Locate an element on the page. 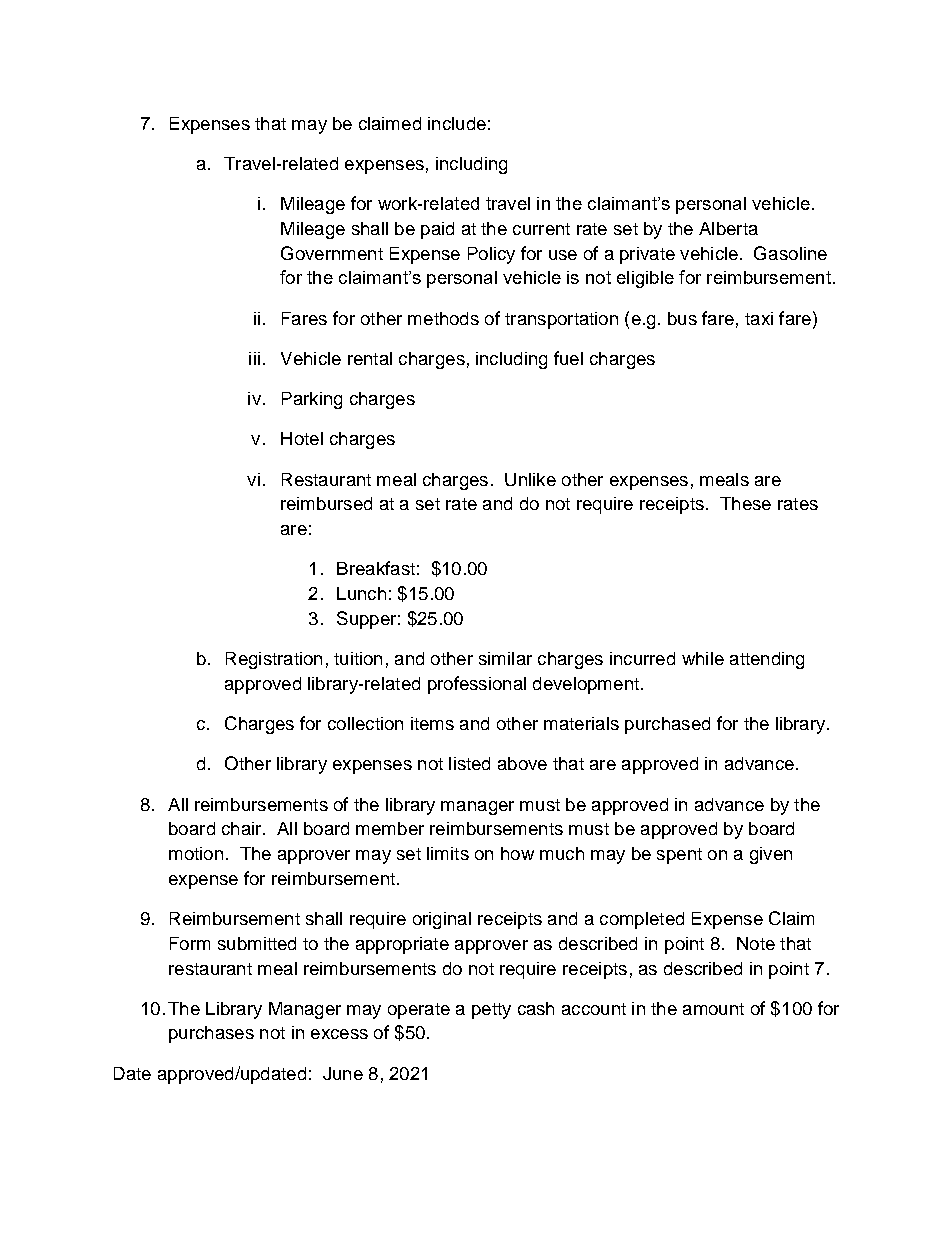  Government is located at coordinates (332, 253).
